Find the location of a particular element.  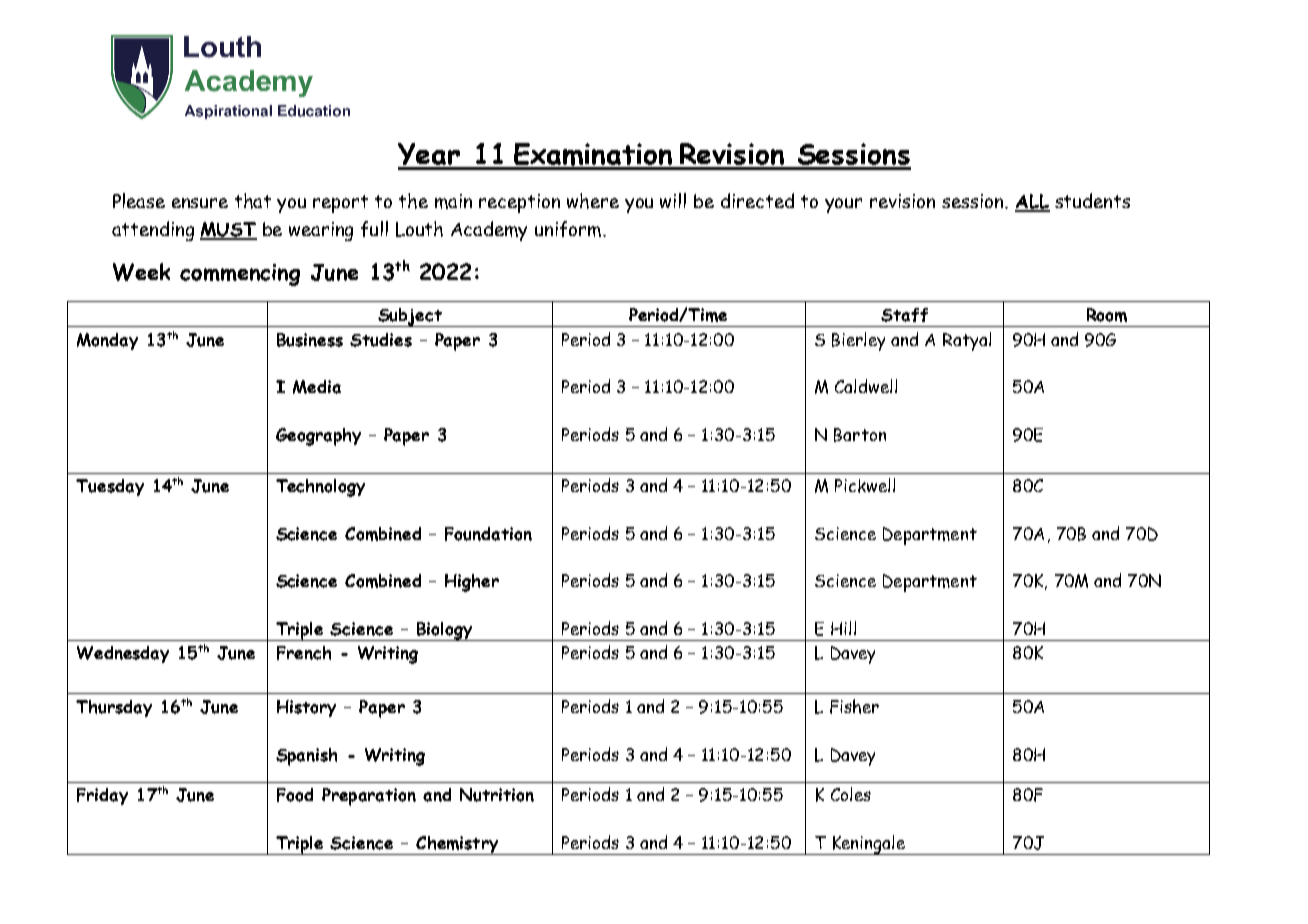

MUST is located at coordinates (228, 230).
